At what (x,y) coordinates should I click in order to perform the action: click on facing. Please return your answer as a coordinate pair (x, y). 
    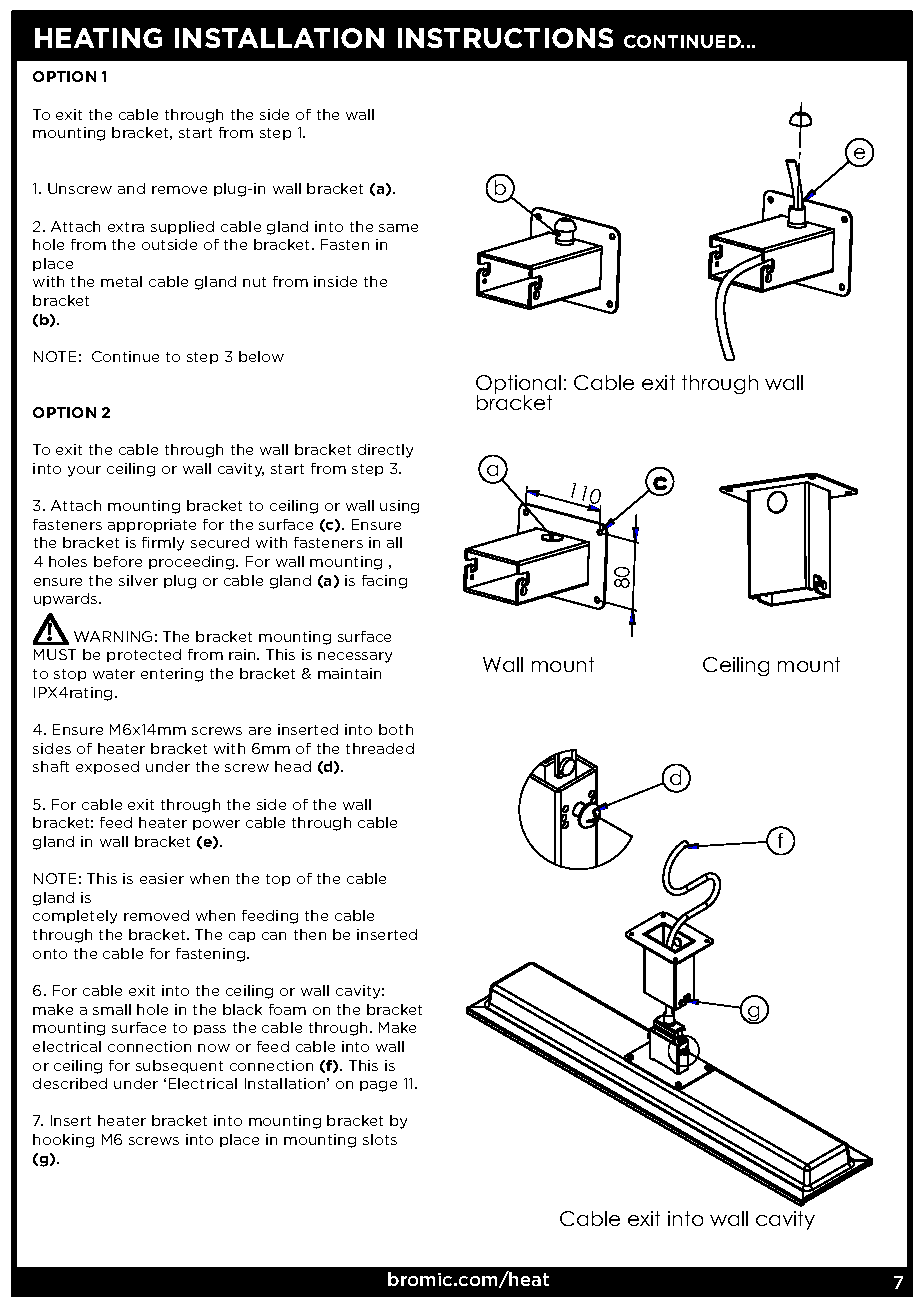
    Looking at the image, I should click on (384, 582).
